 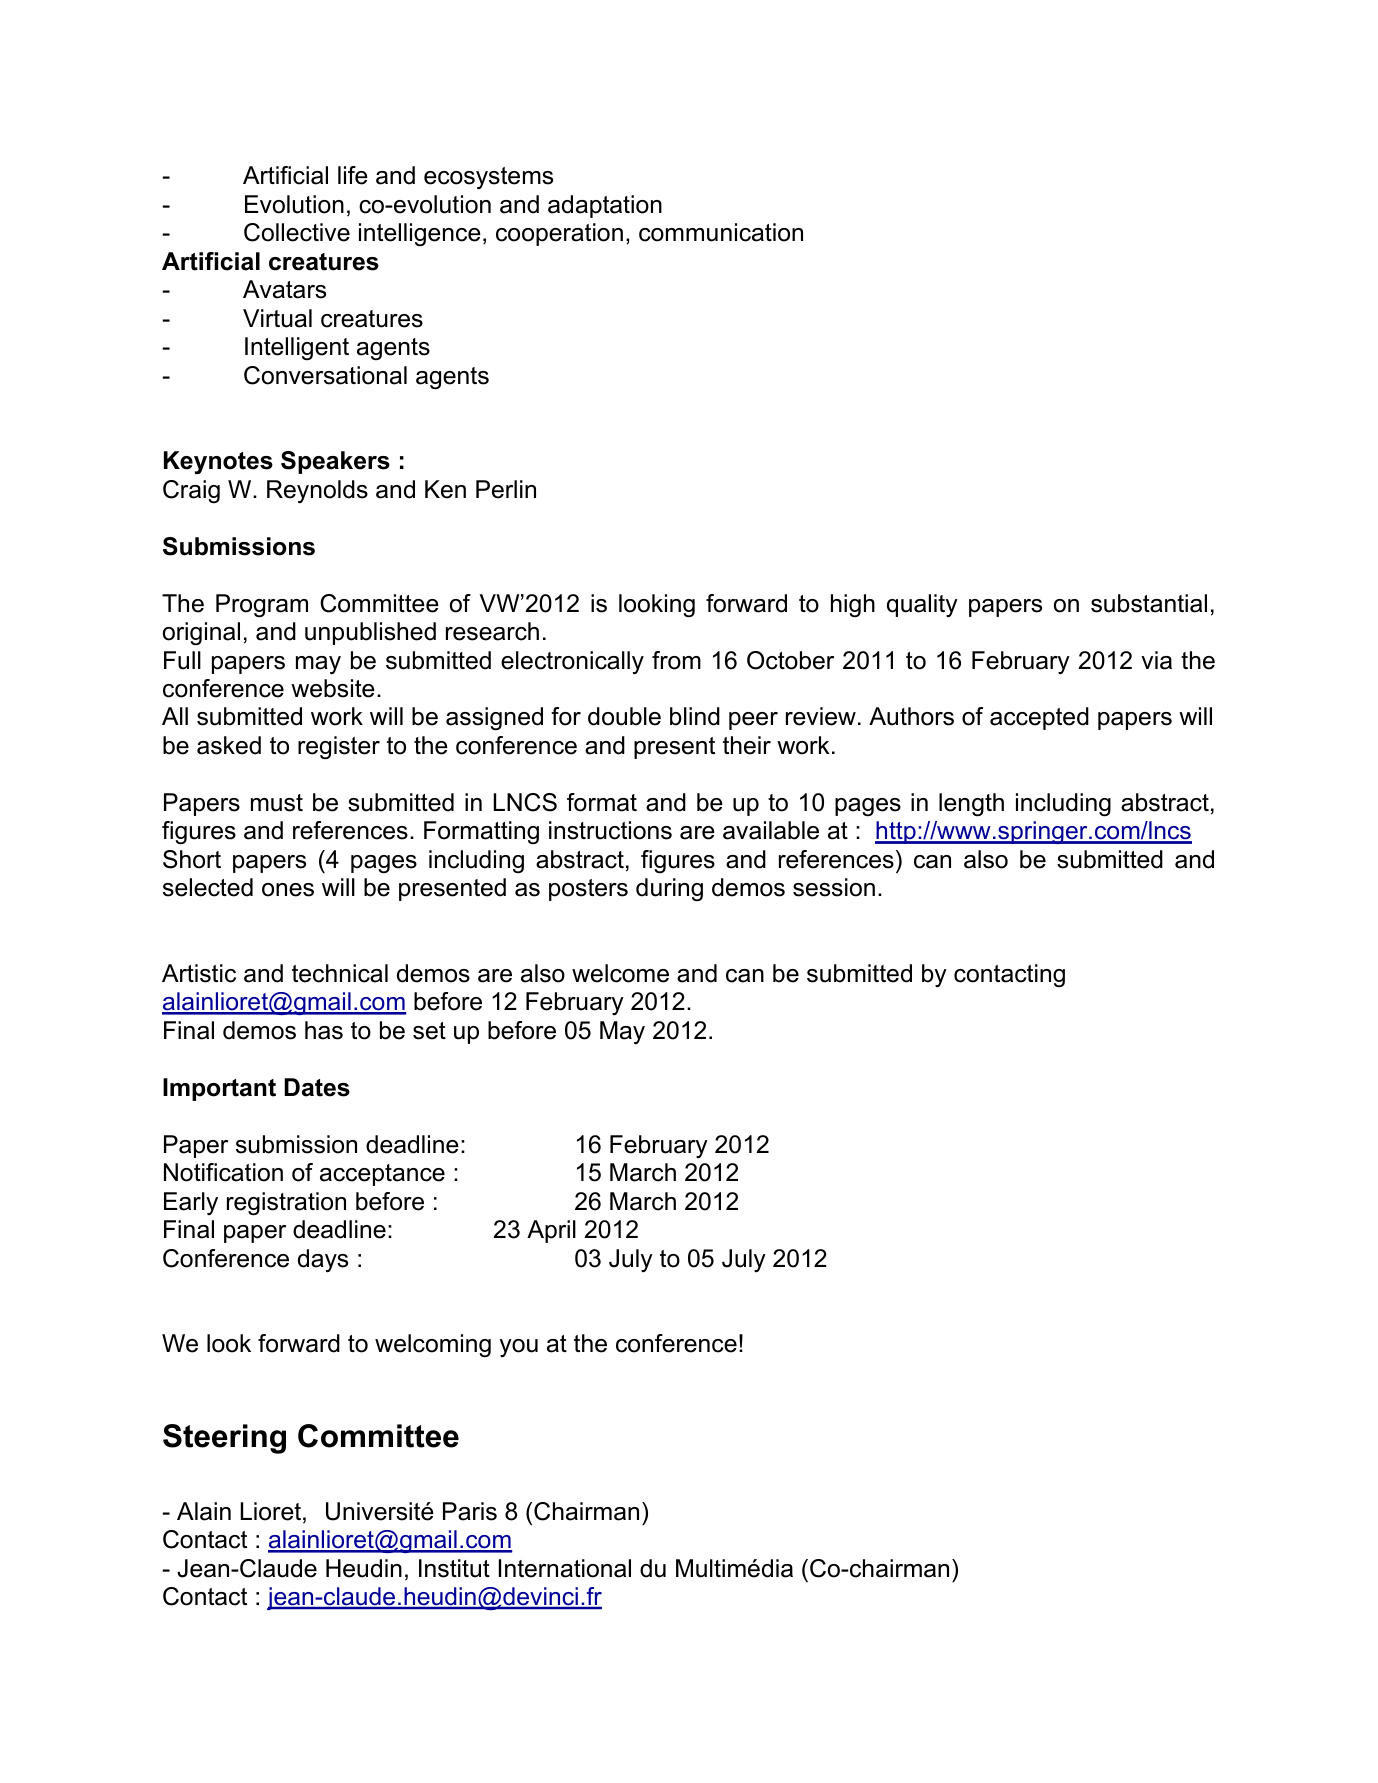 I want to click on adaptation, so click(x=605, y=206).
